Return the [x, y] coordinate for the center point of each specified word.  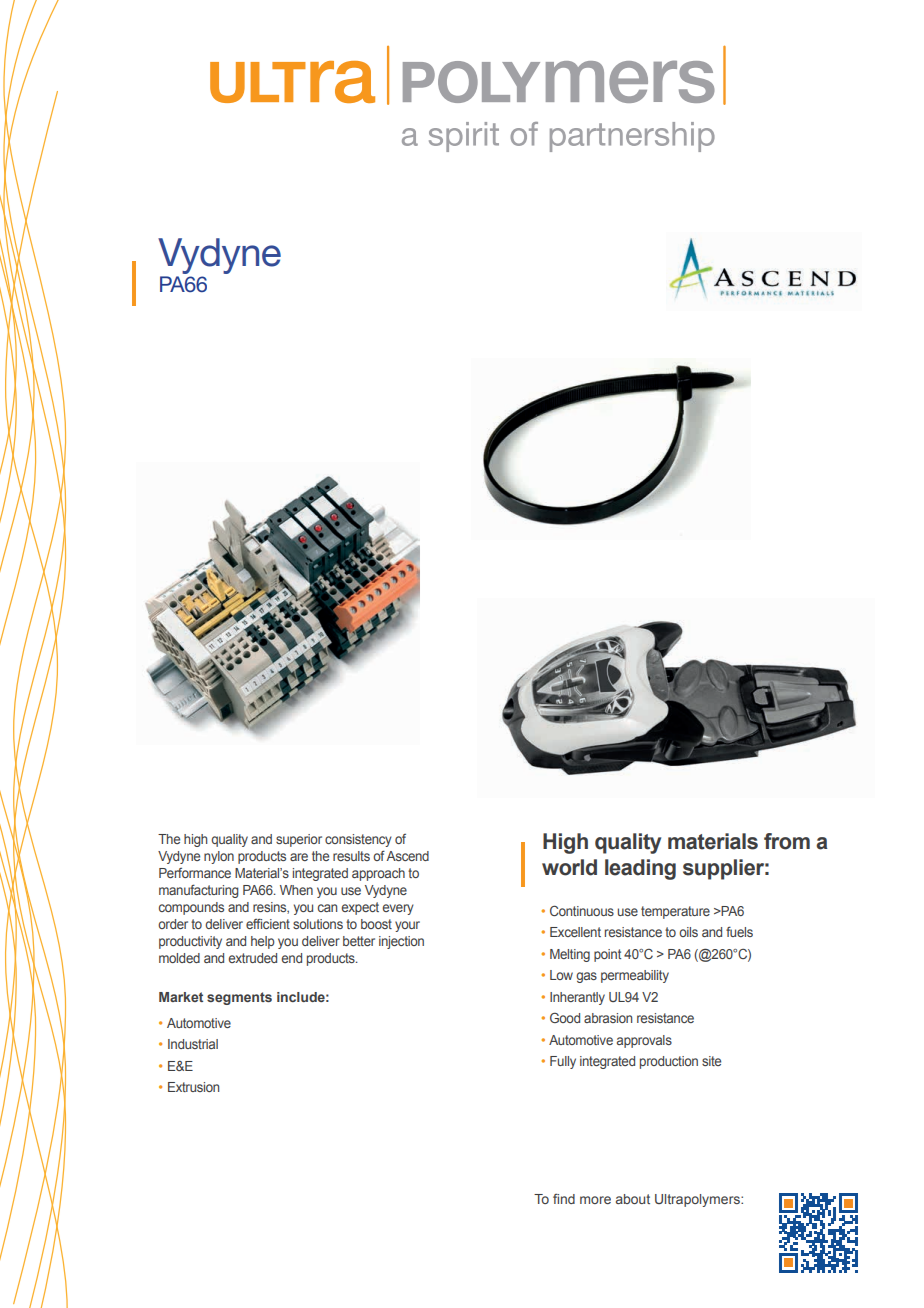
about [633, 1199]
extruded [252, 958]
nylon [219, 857]
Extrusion [193, 1087]
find [564, 1198]
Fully [563, 1062]
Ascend [407, 856]
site [711, 1061]
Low [561, 975]
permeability [635, 976]
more [595, 1200]
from [787, 841]
